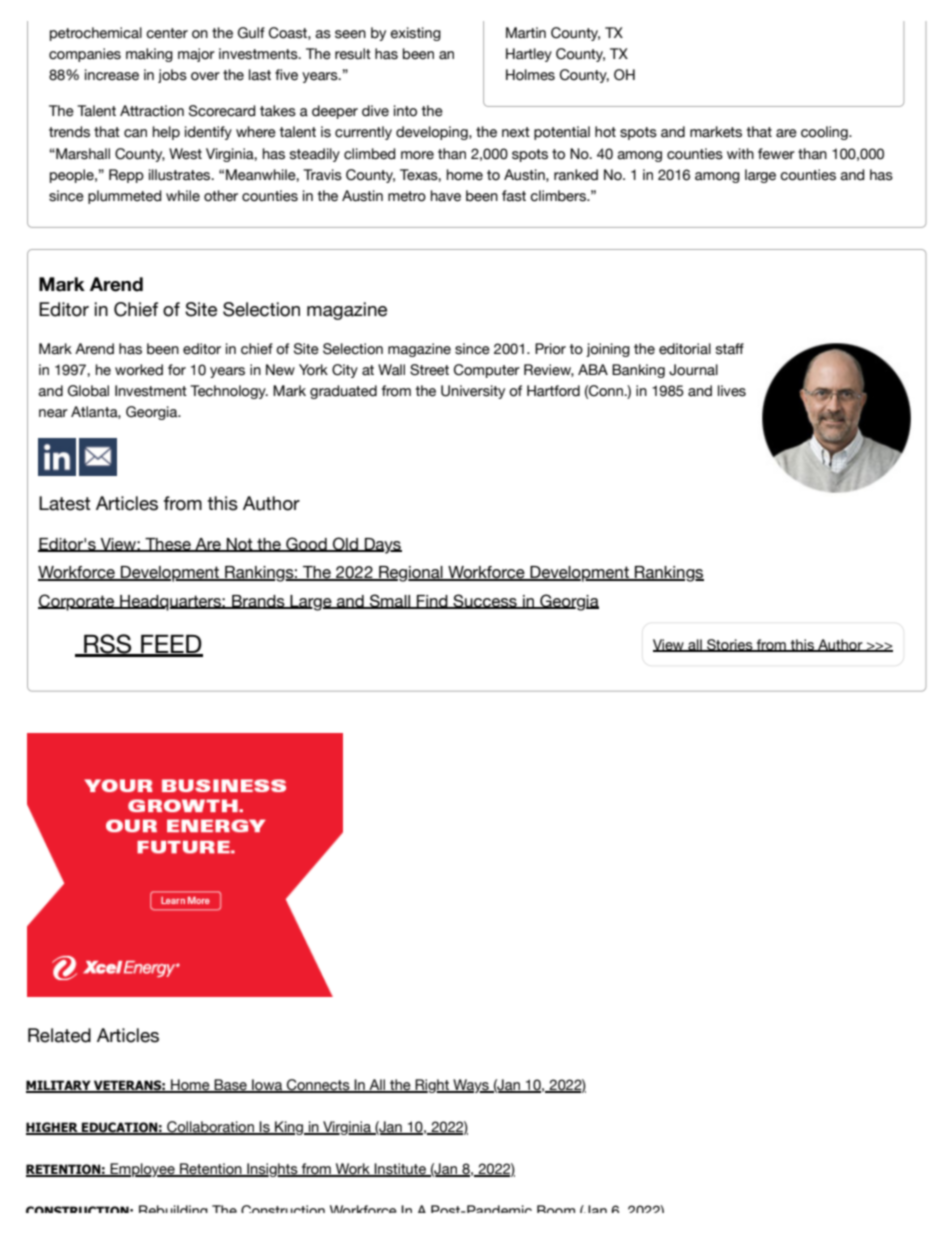  I want to click on jobs, so click(172, 76).
